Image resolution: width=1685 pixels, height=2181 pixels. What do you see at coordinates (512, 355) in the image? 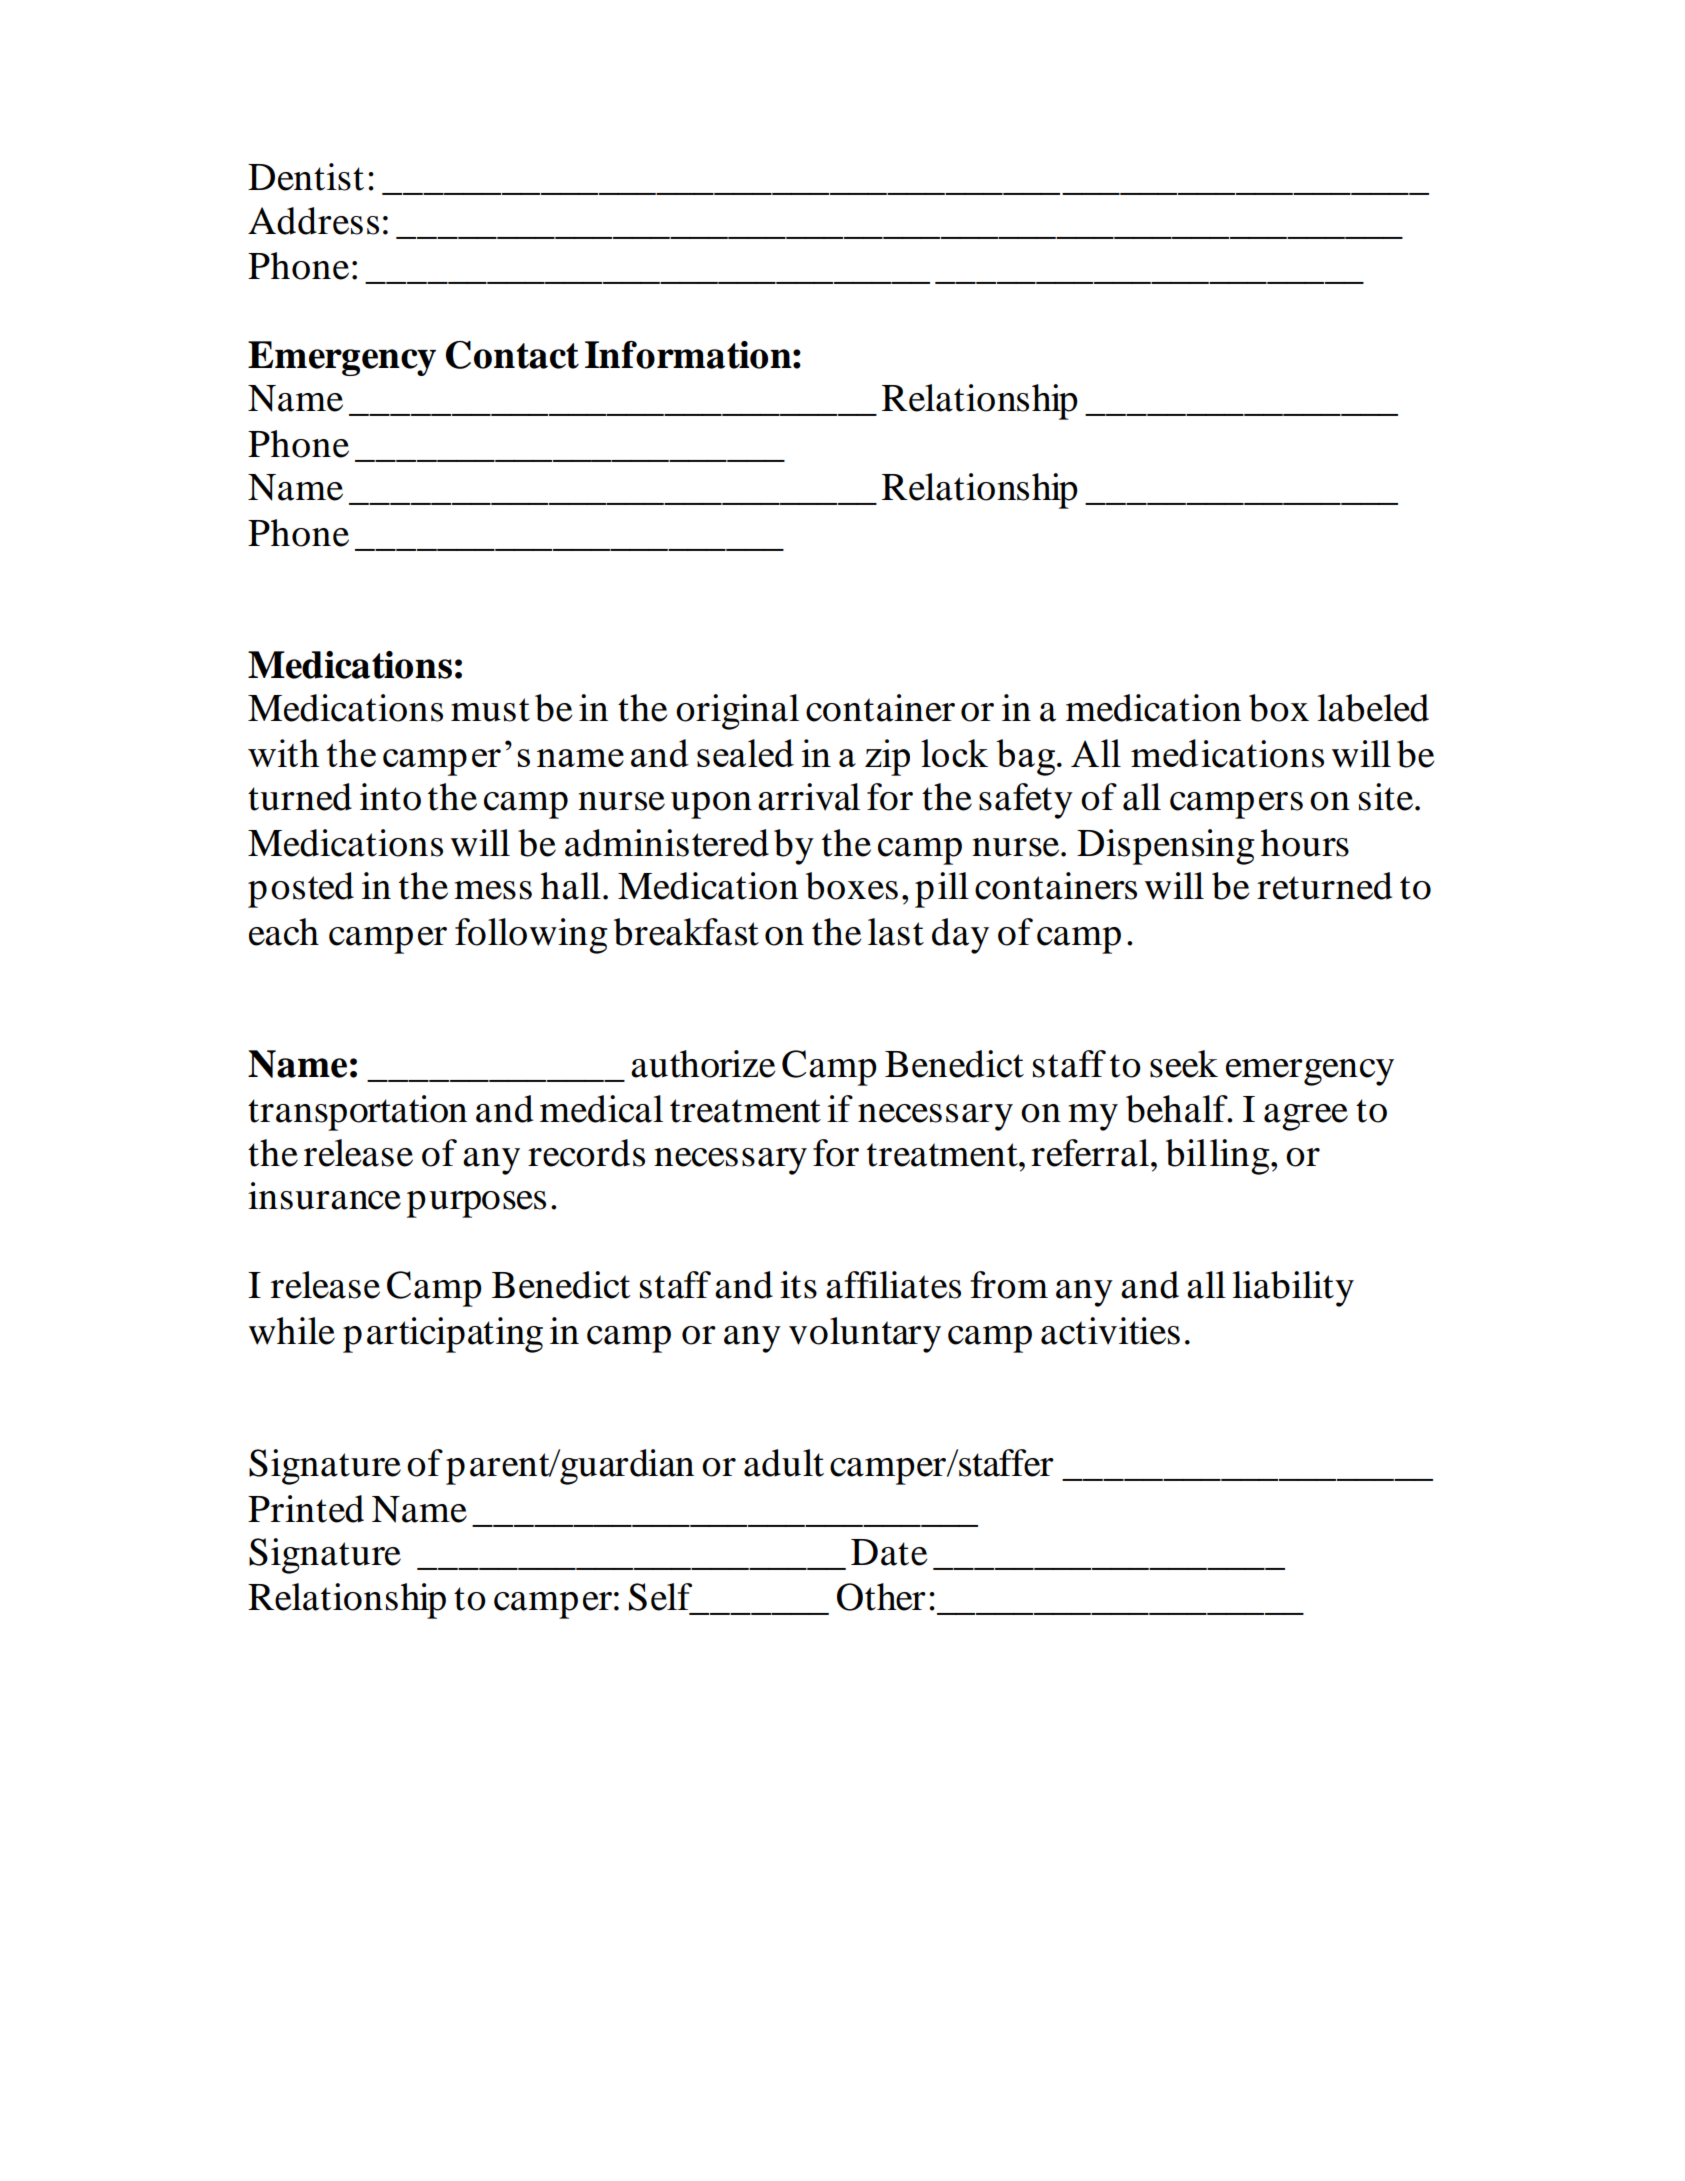
I see `Contact` at bounding box center [512, 355].
